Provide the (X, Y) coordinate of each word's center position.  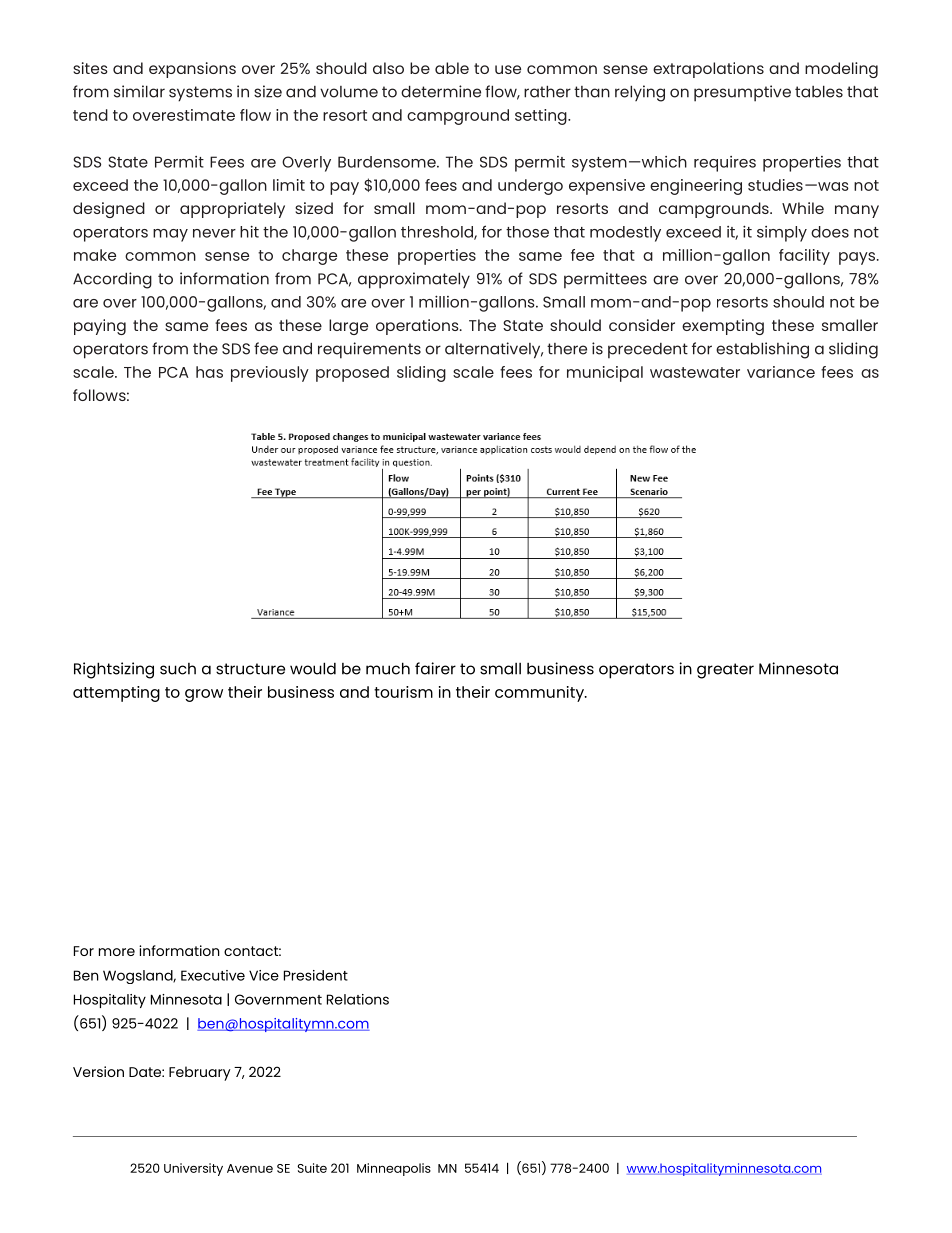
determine (441, 91)
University (193, 1169)
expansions (192, 70)
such (178, 669)
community (540, 694)
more (117, 952)
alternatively (494, 350)
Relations (358, 999)
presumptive (742, 93)
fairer (435, 668)
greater (725, 671)
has (209, 372)
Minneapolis (394, 1169)
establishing (762, 350)
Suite (312, 1168)
